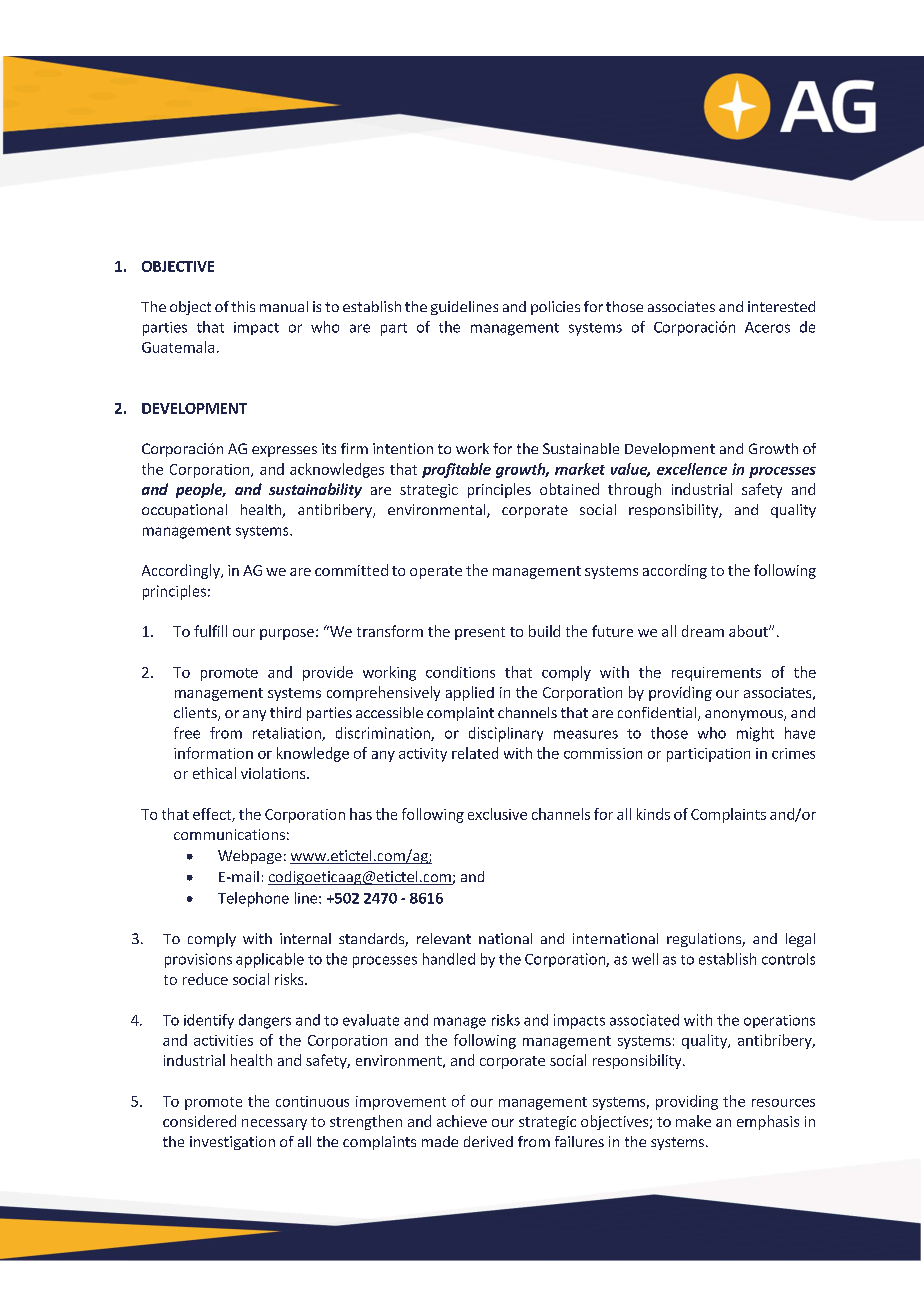 The image size is (924, 1308). What do you see at coordinates (555, 308) in the document?
I see `policies` at bounding box center [555, 308].
